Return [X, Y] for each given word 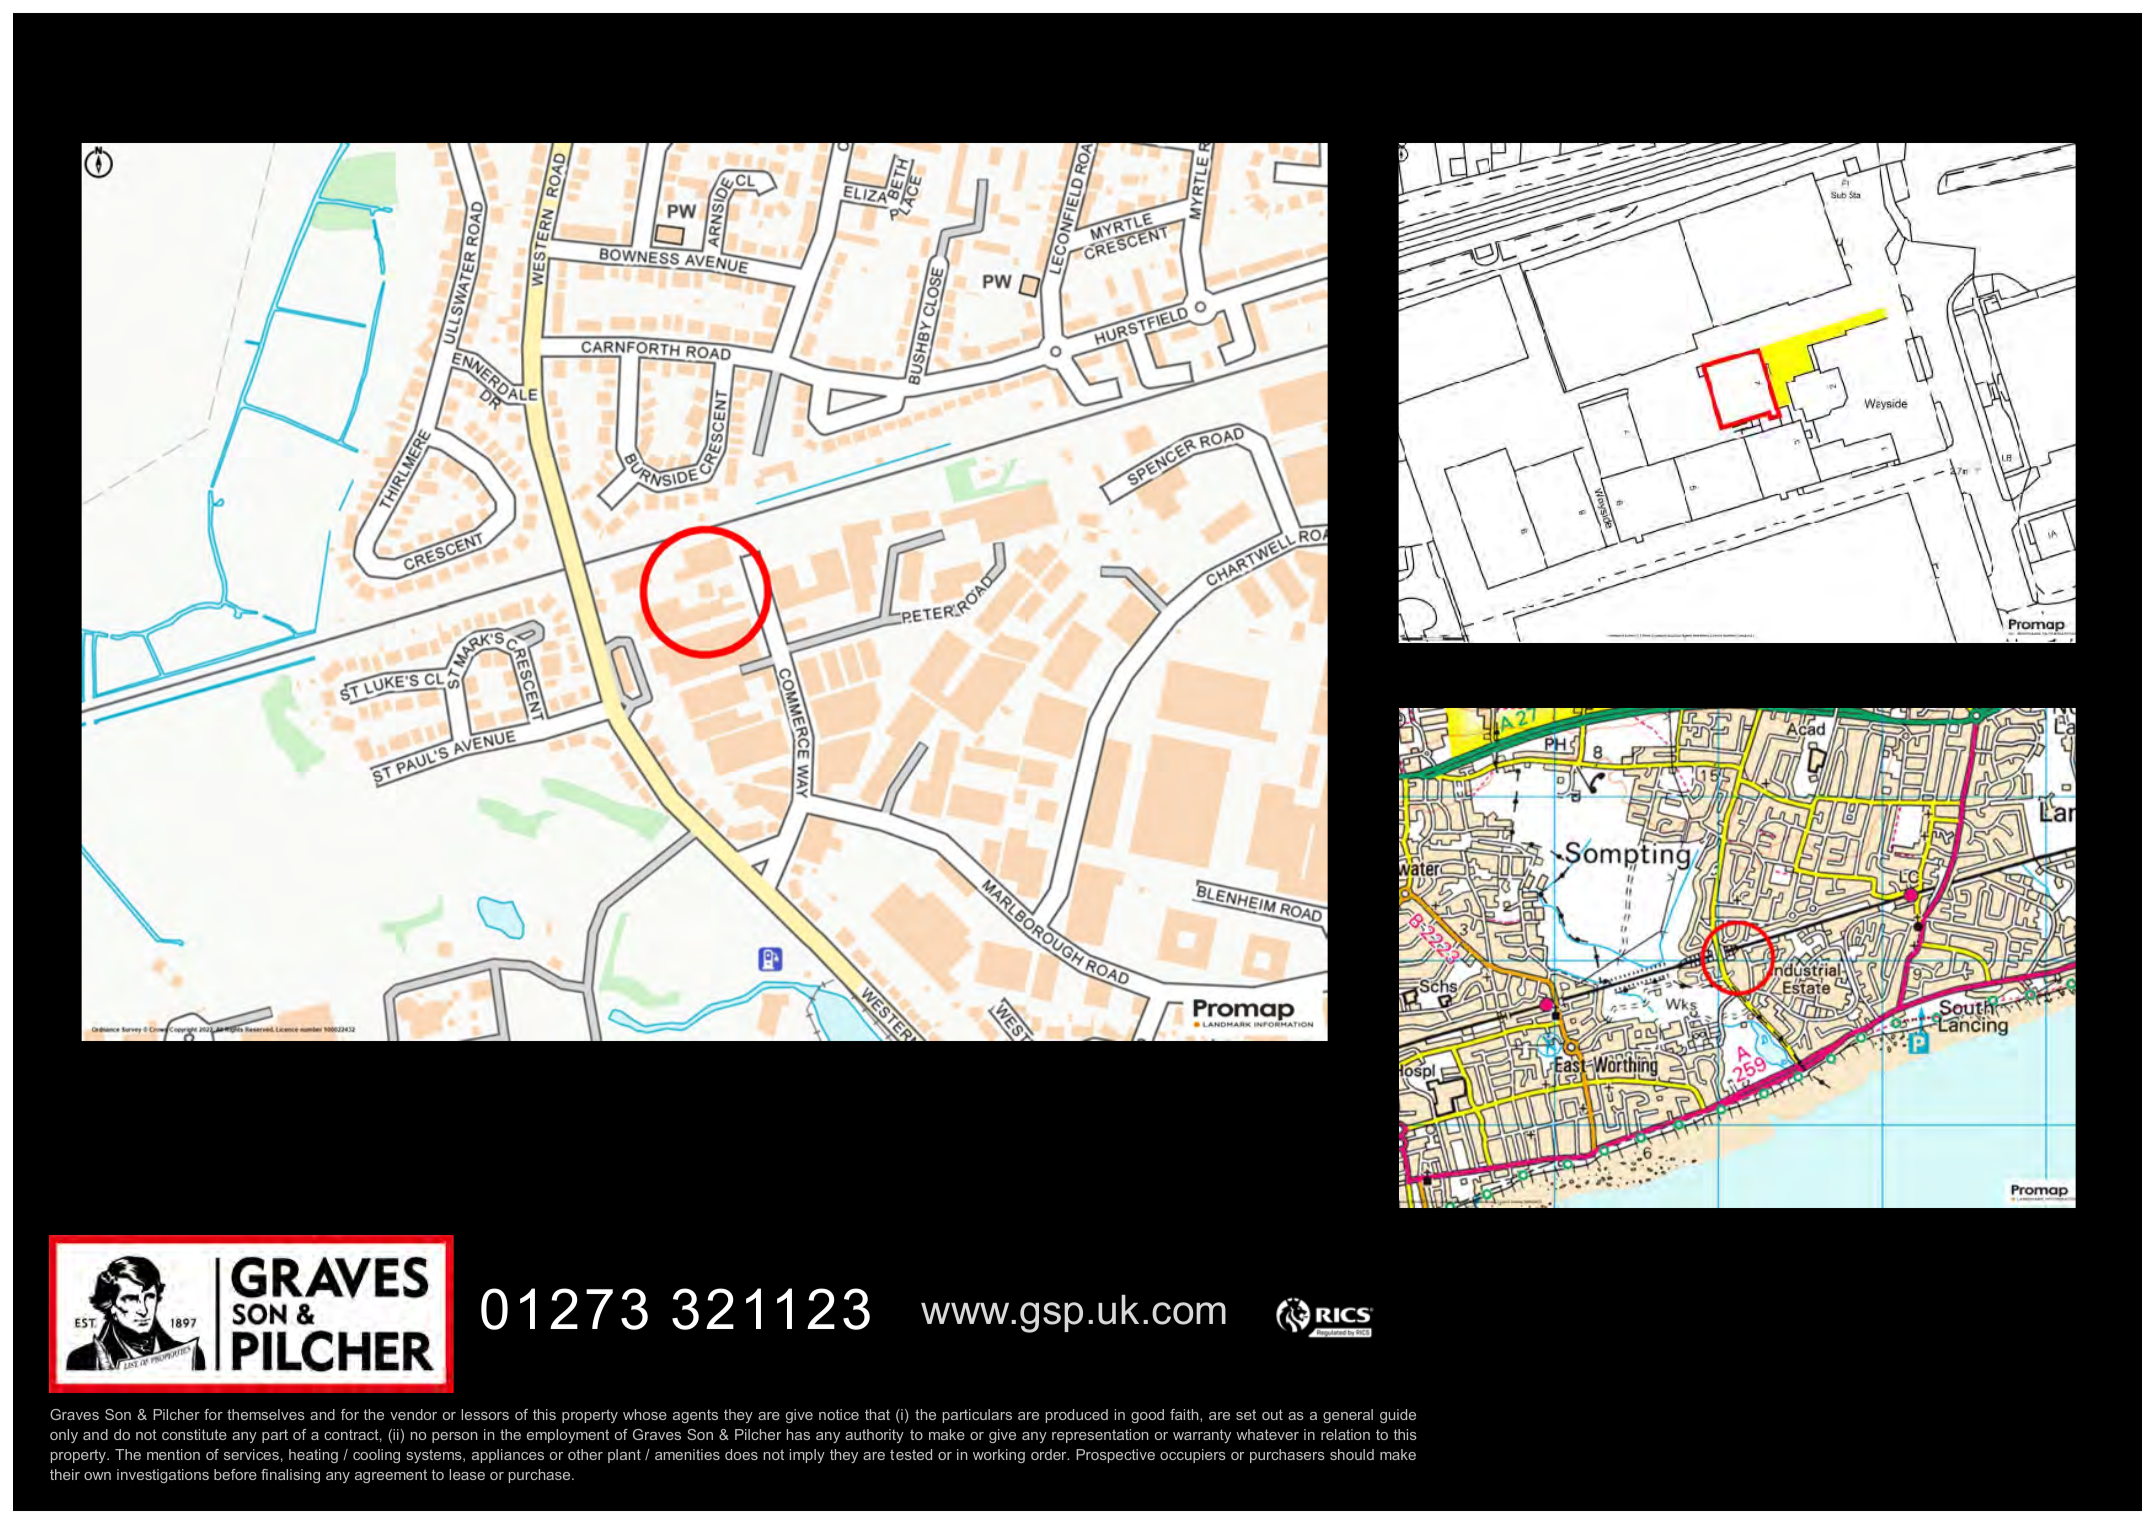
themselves [266, 1414]
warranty [1202, 1436]
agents [695, 1416]
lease [467, 1474]
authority [874, 1436]
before [235, 1474]
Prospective [1115, 1456]
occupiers [1193, 1456]
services [251, 1454]
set [1246, 1414]
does [741, 1454]
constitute [194, 1434]
